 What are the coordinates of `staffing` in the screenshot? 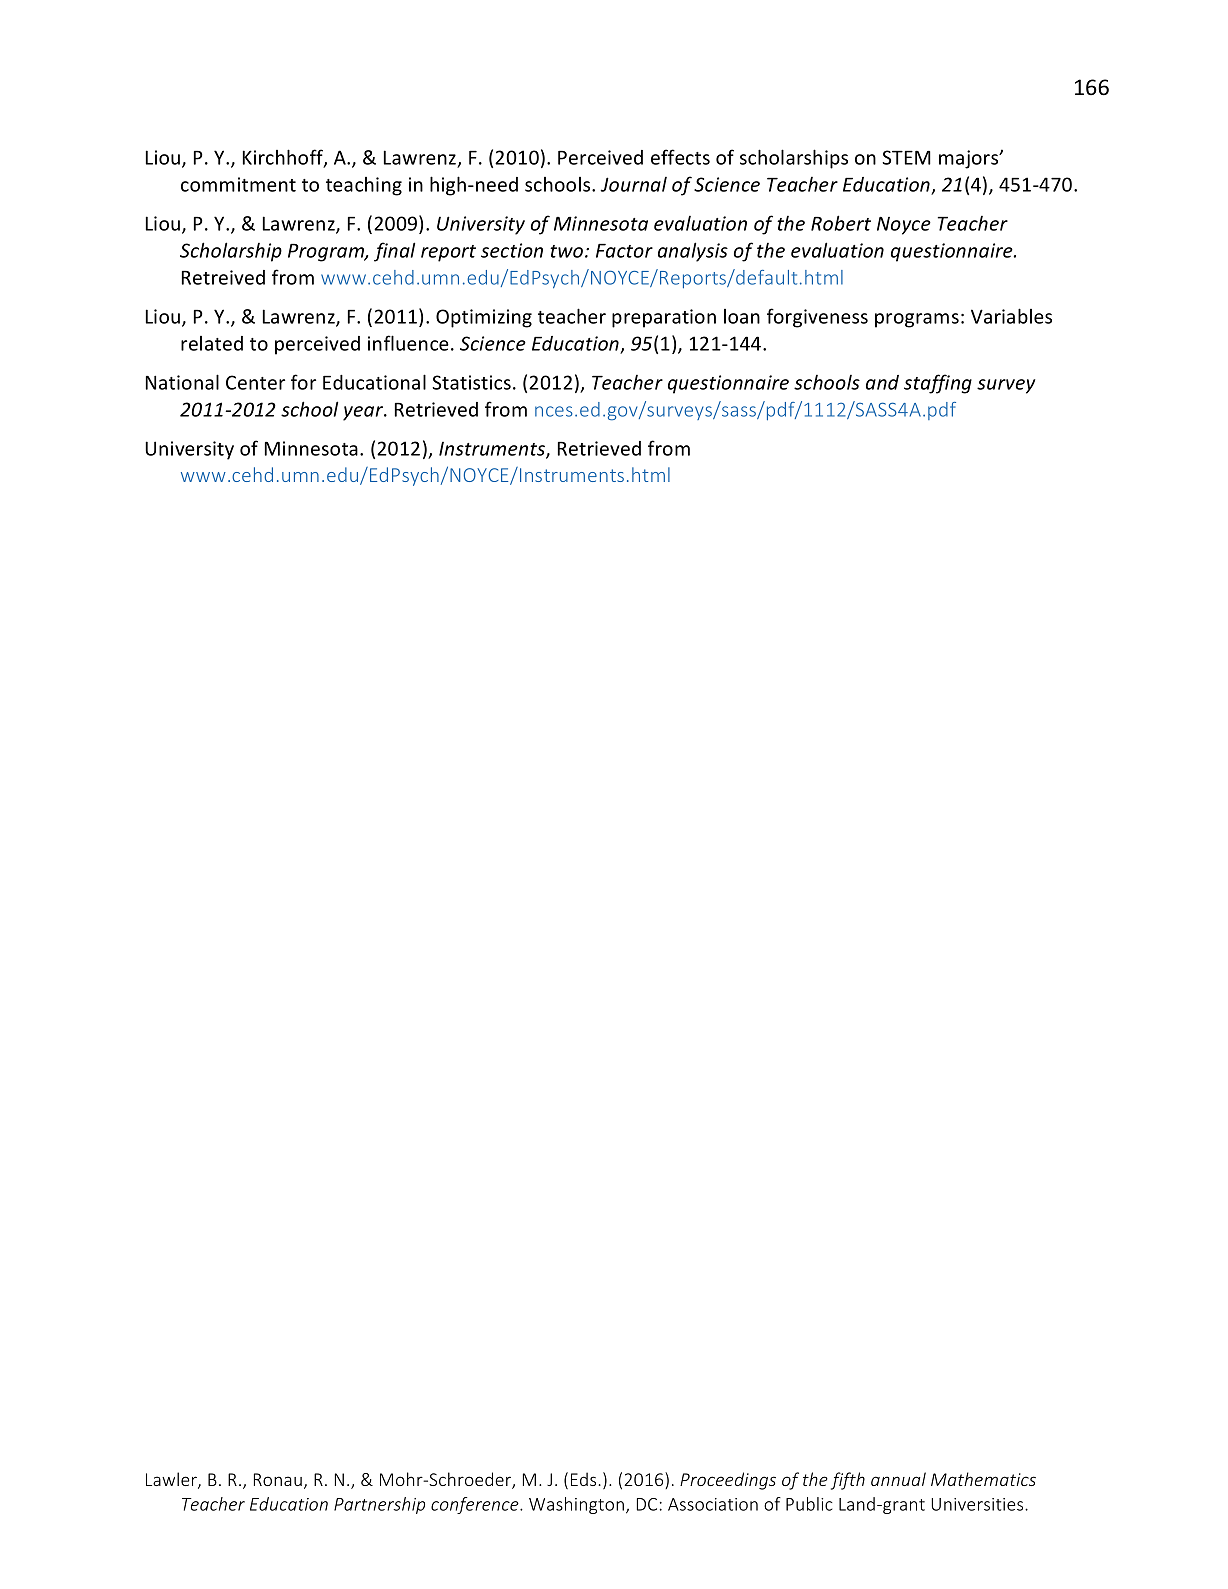 It's located at (938, 384).
